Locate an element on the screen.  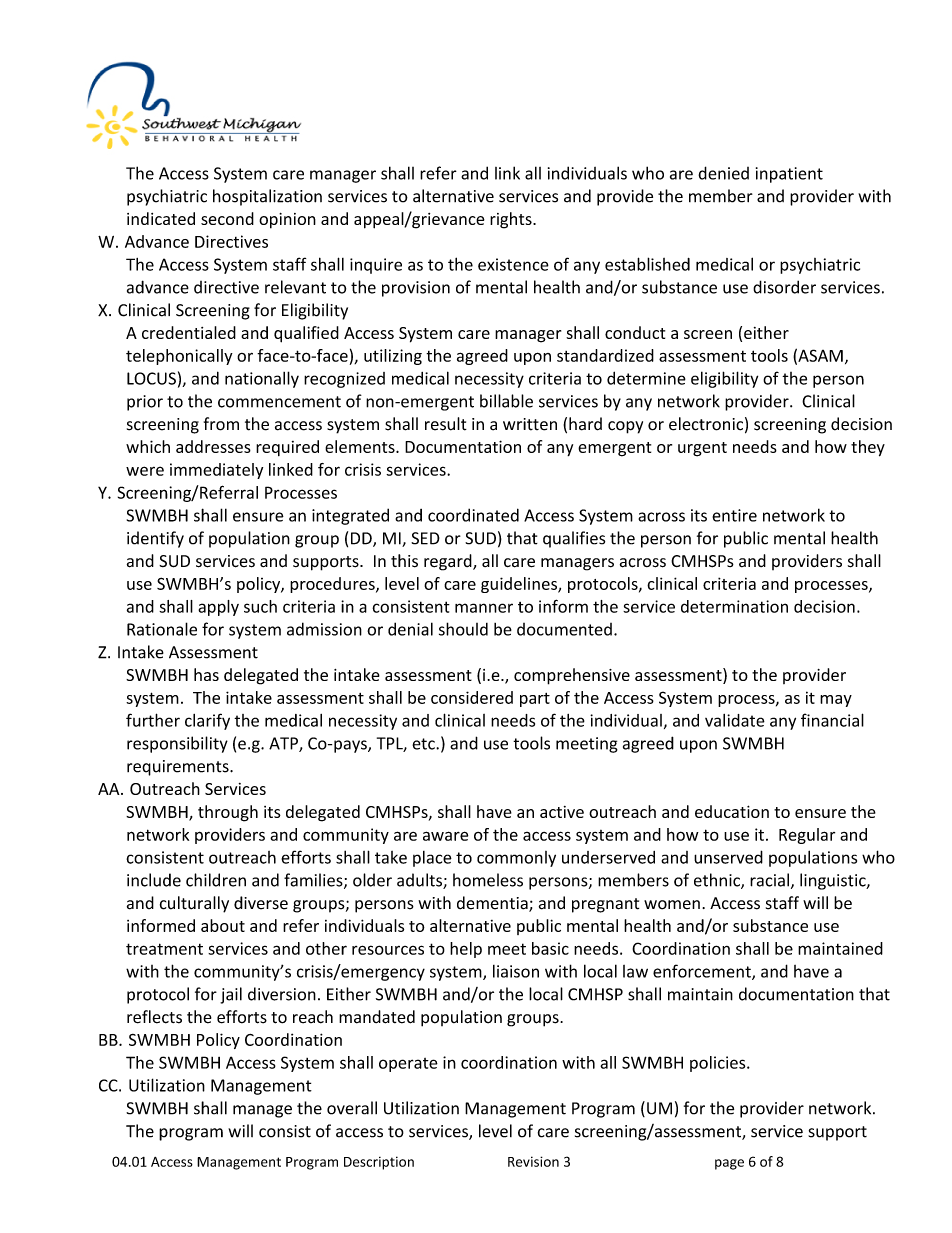
has is located at coordinates (206, 674).
